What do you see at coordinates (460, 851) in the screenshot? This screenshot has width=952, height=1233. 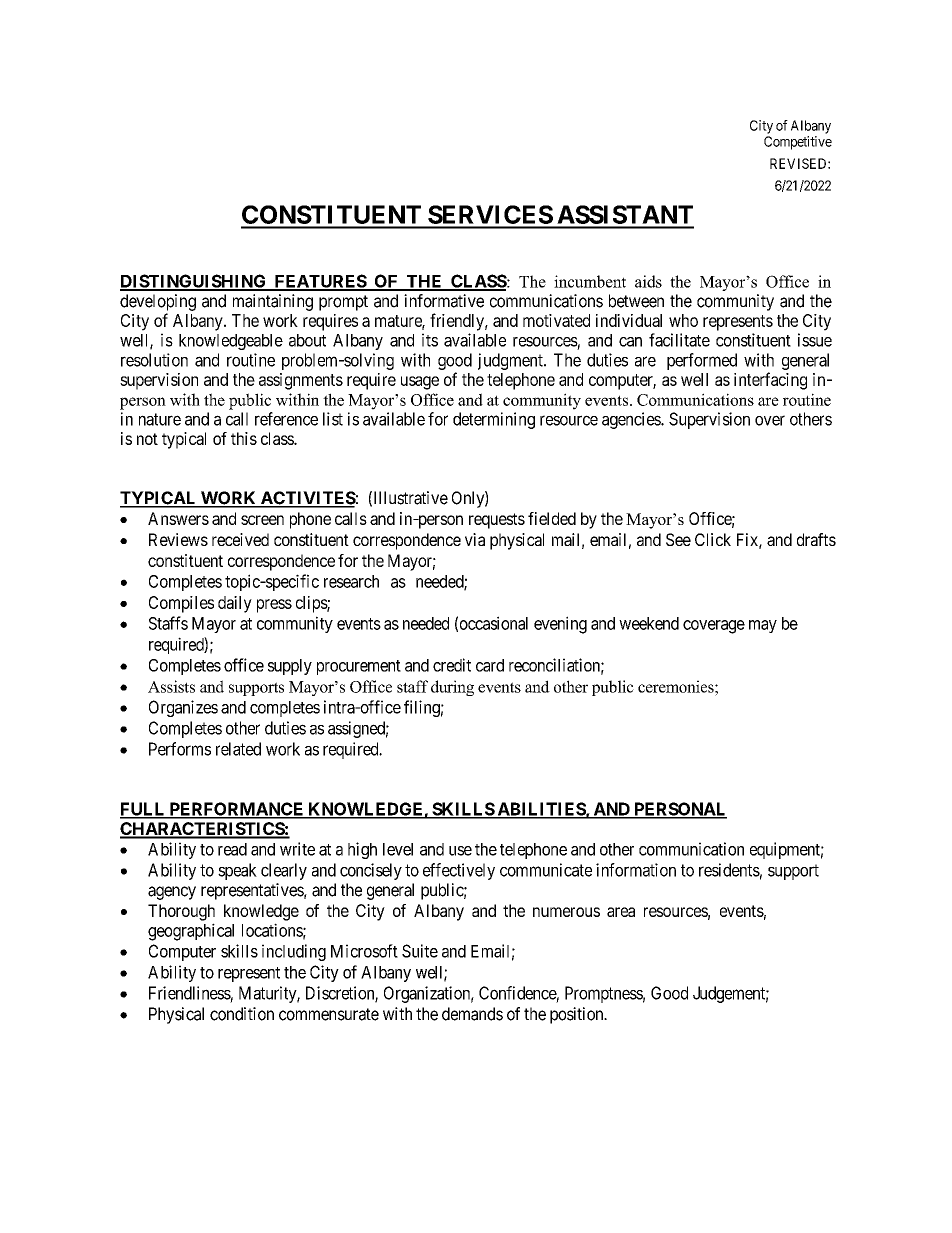 I see `use` at bounding box center [460, 851].
